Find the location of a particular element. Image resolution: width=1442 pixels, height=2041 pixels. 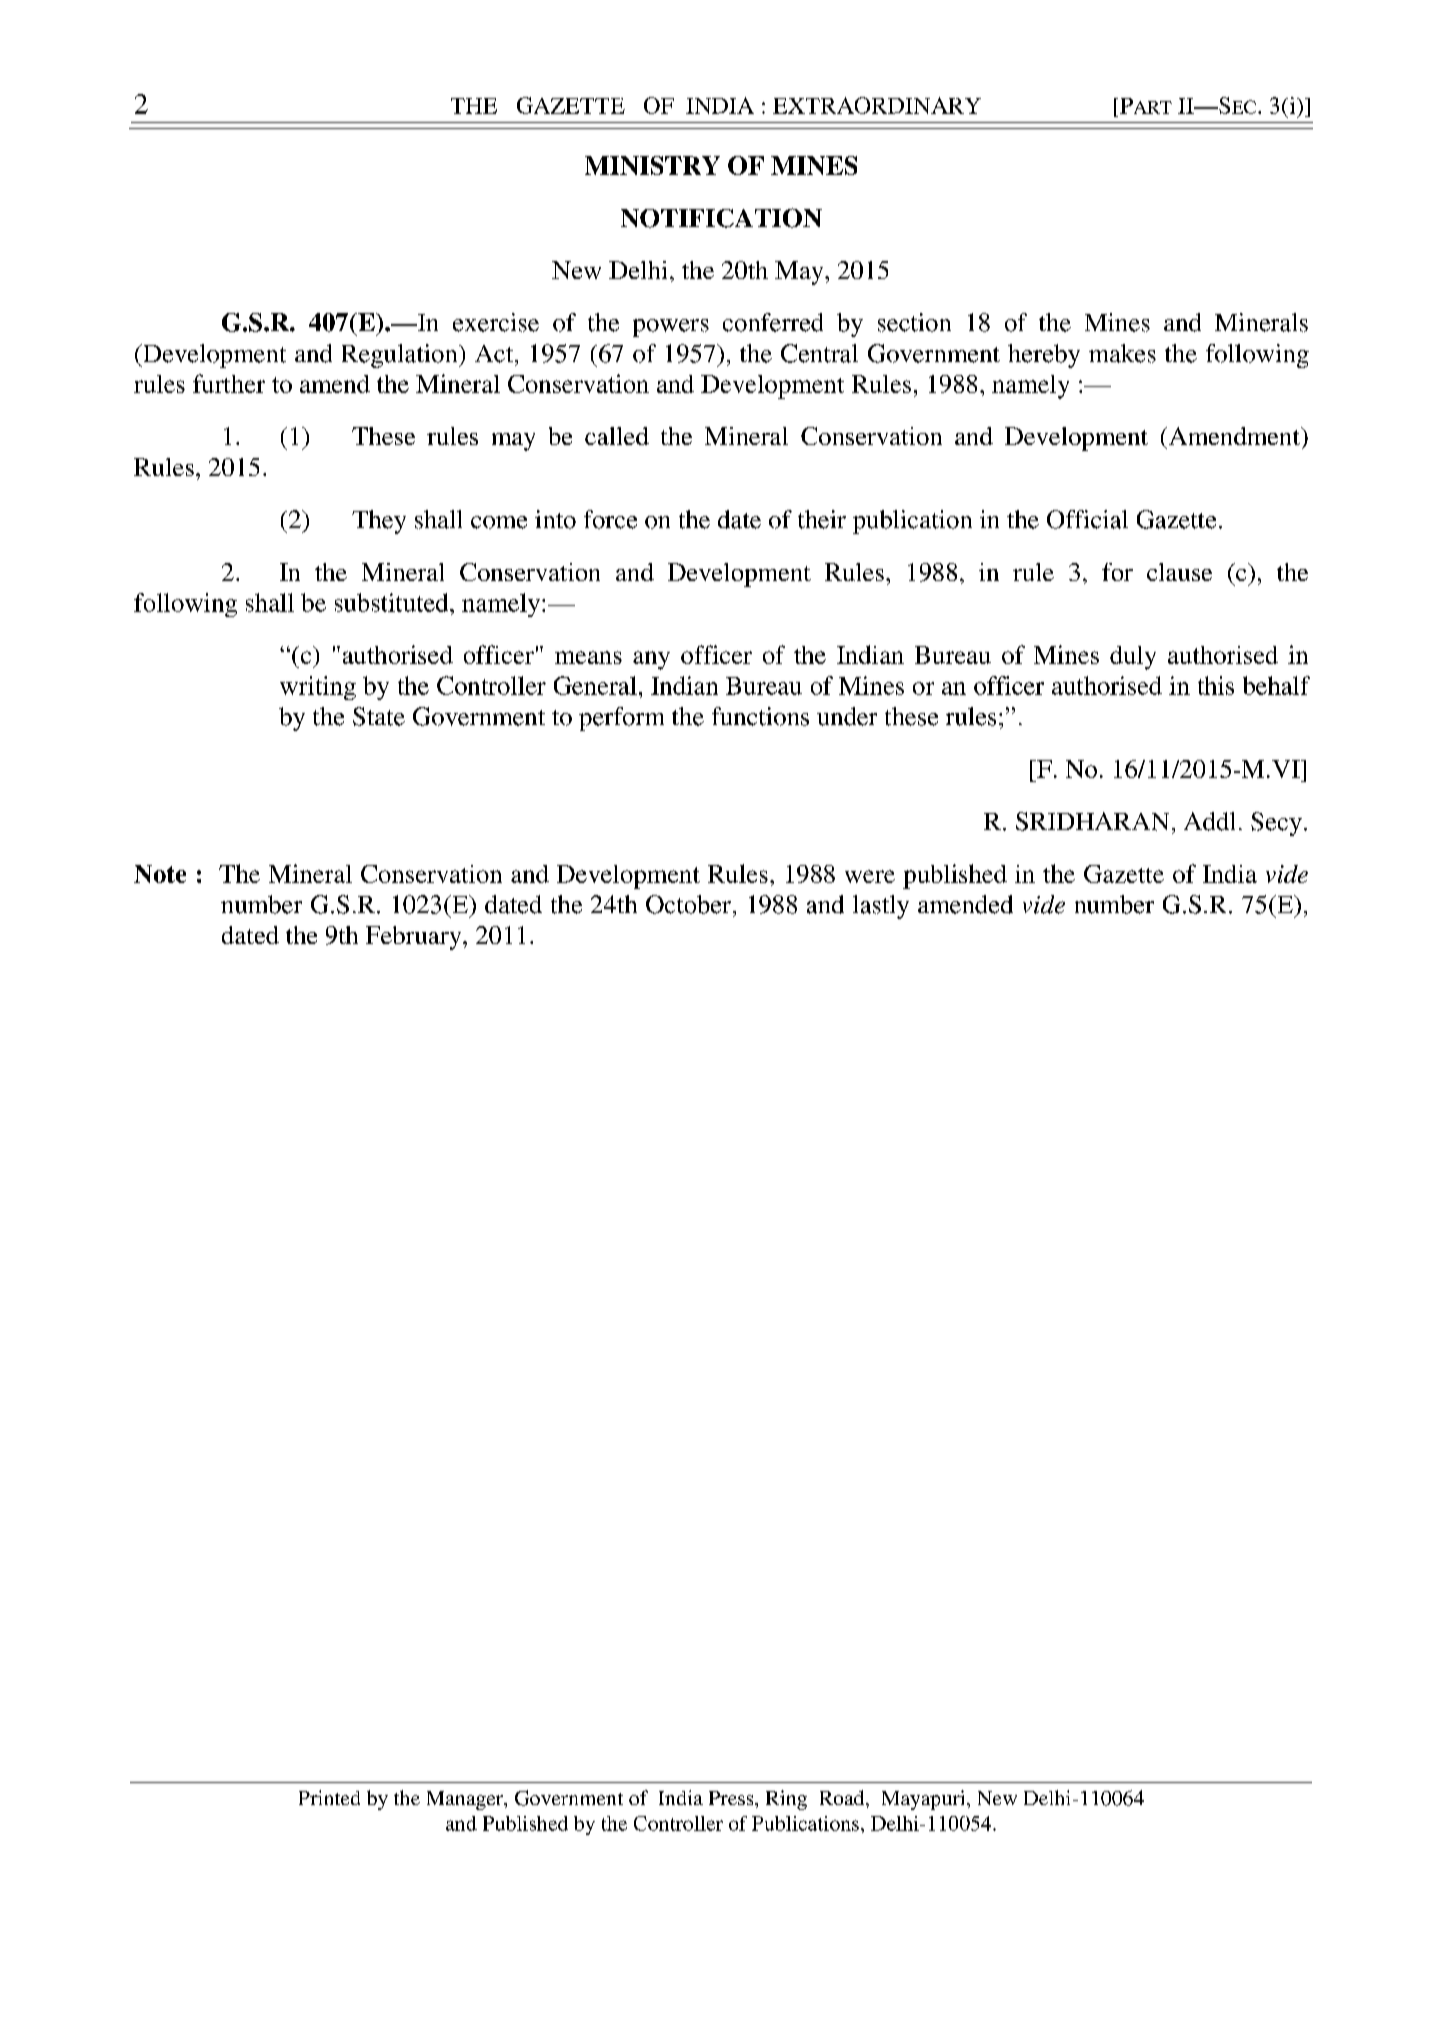

Regulation is located at coordinates (401, 356).
